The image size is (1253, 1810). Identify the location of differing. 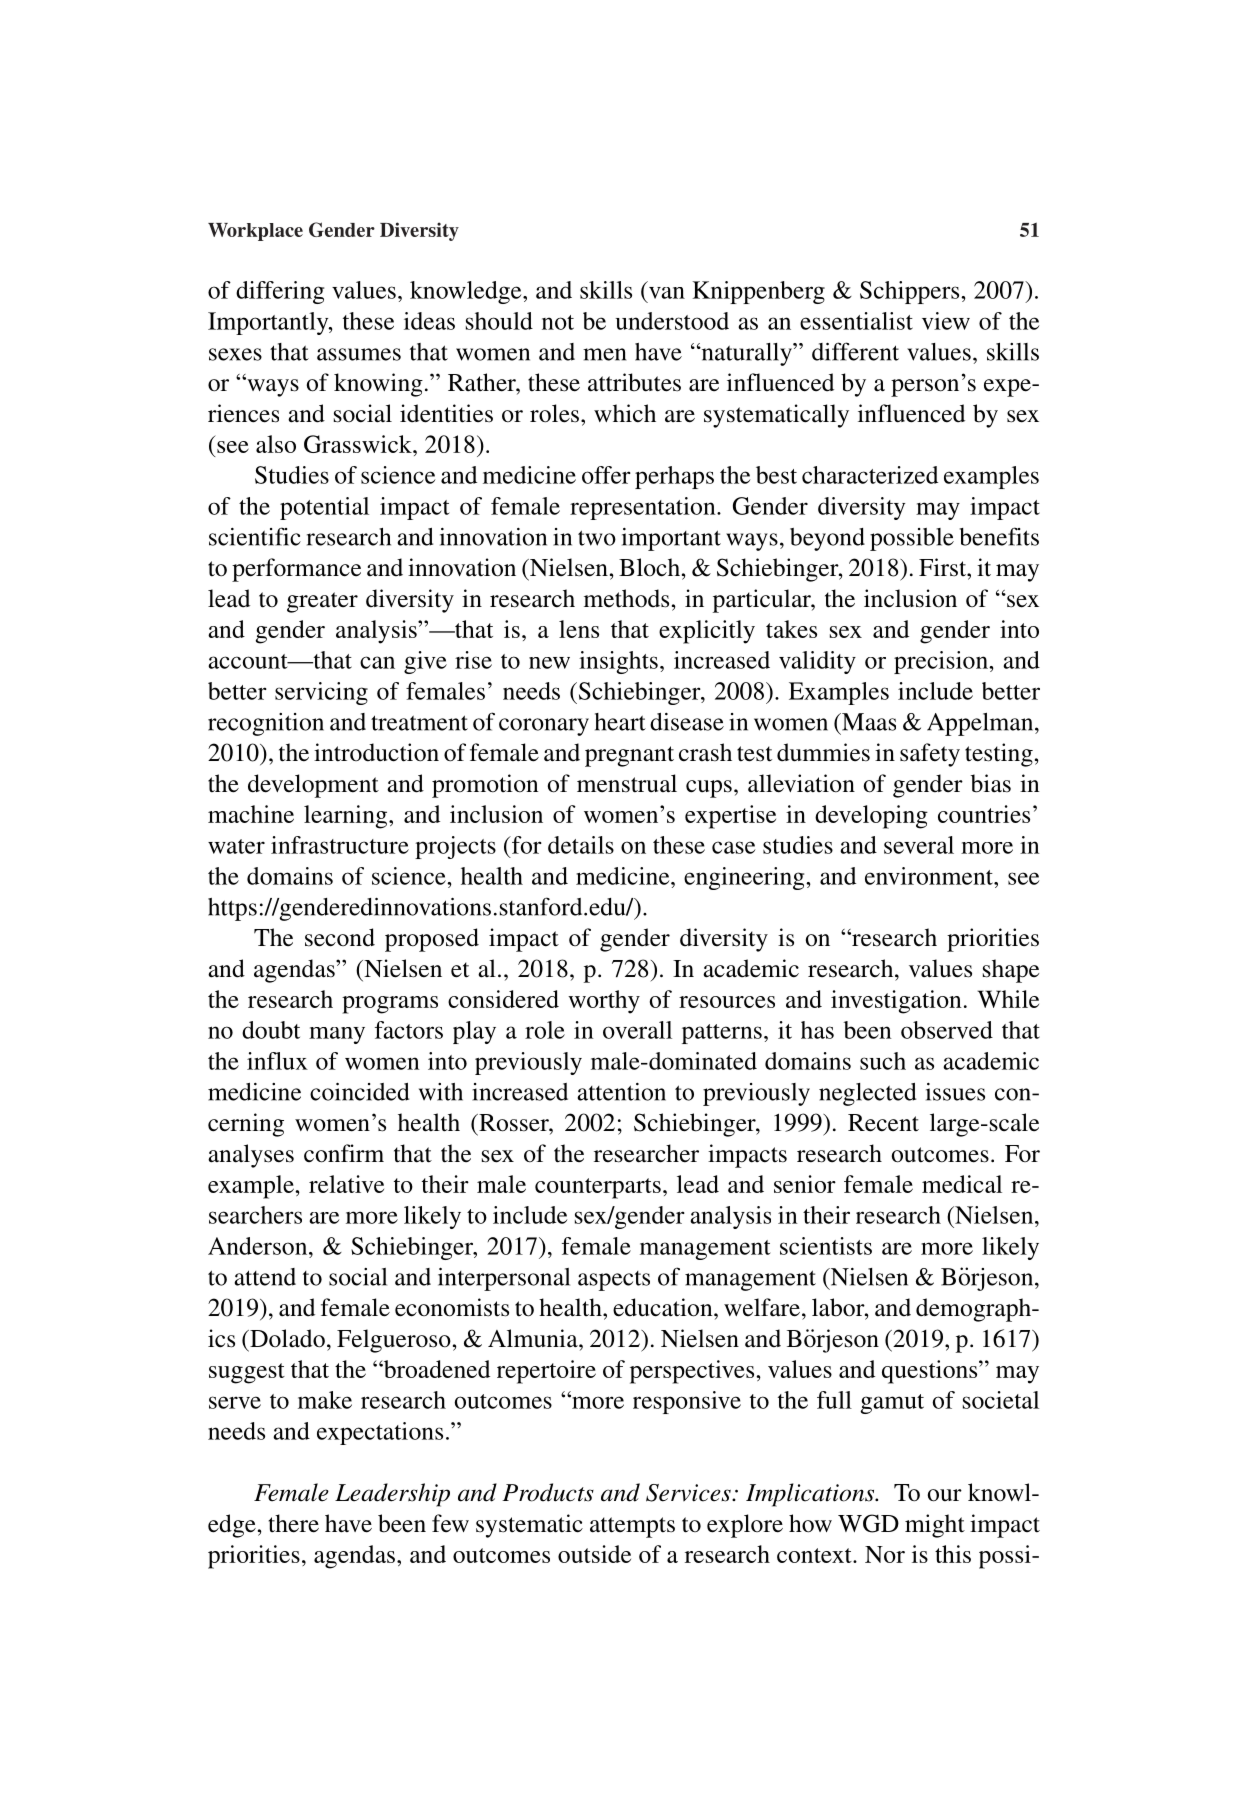
(280, 292).
